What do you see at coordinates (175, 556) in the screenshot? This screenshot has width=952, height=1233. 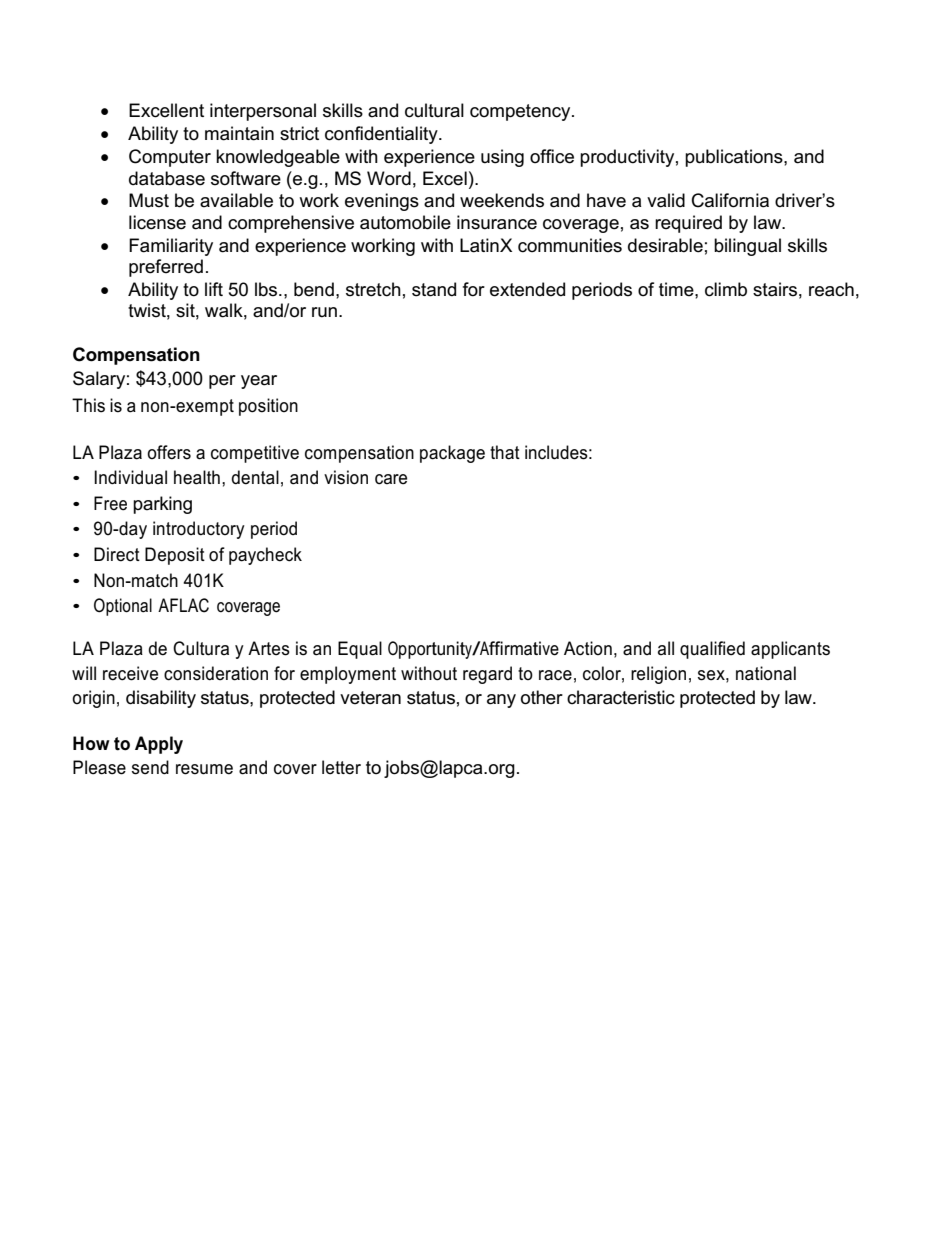 I see `Deposit` at bounding box center [175, 556].
